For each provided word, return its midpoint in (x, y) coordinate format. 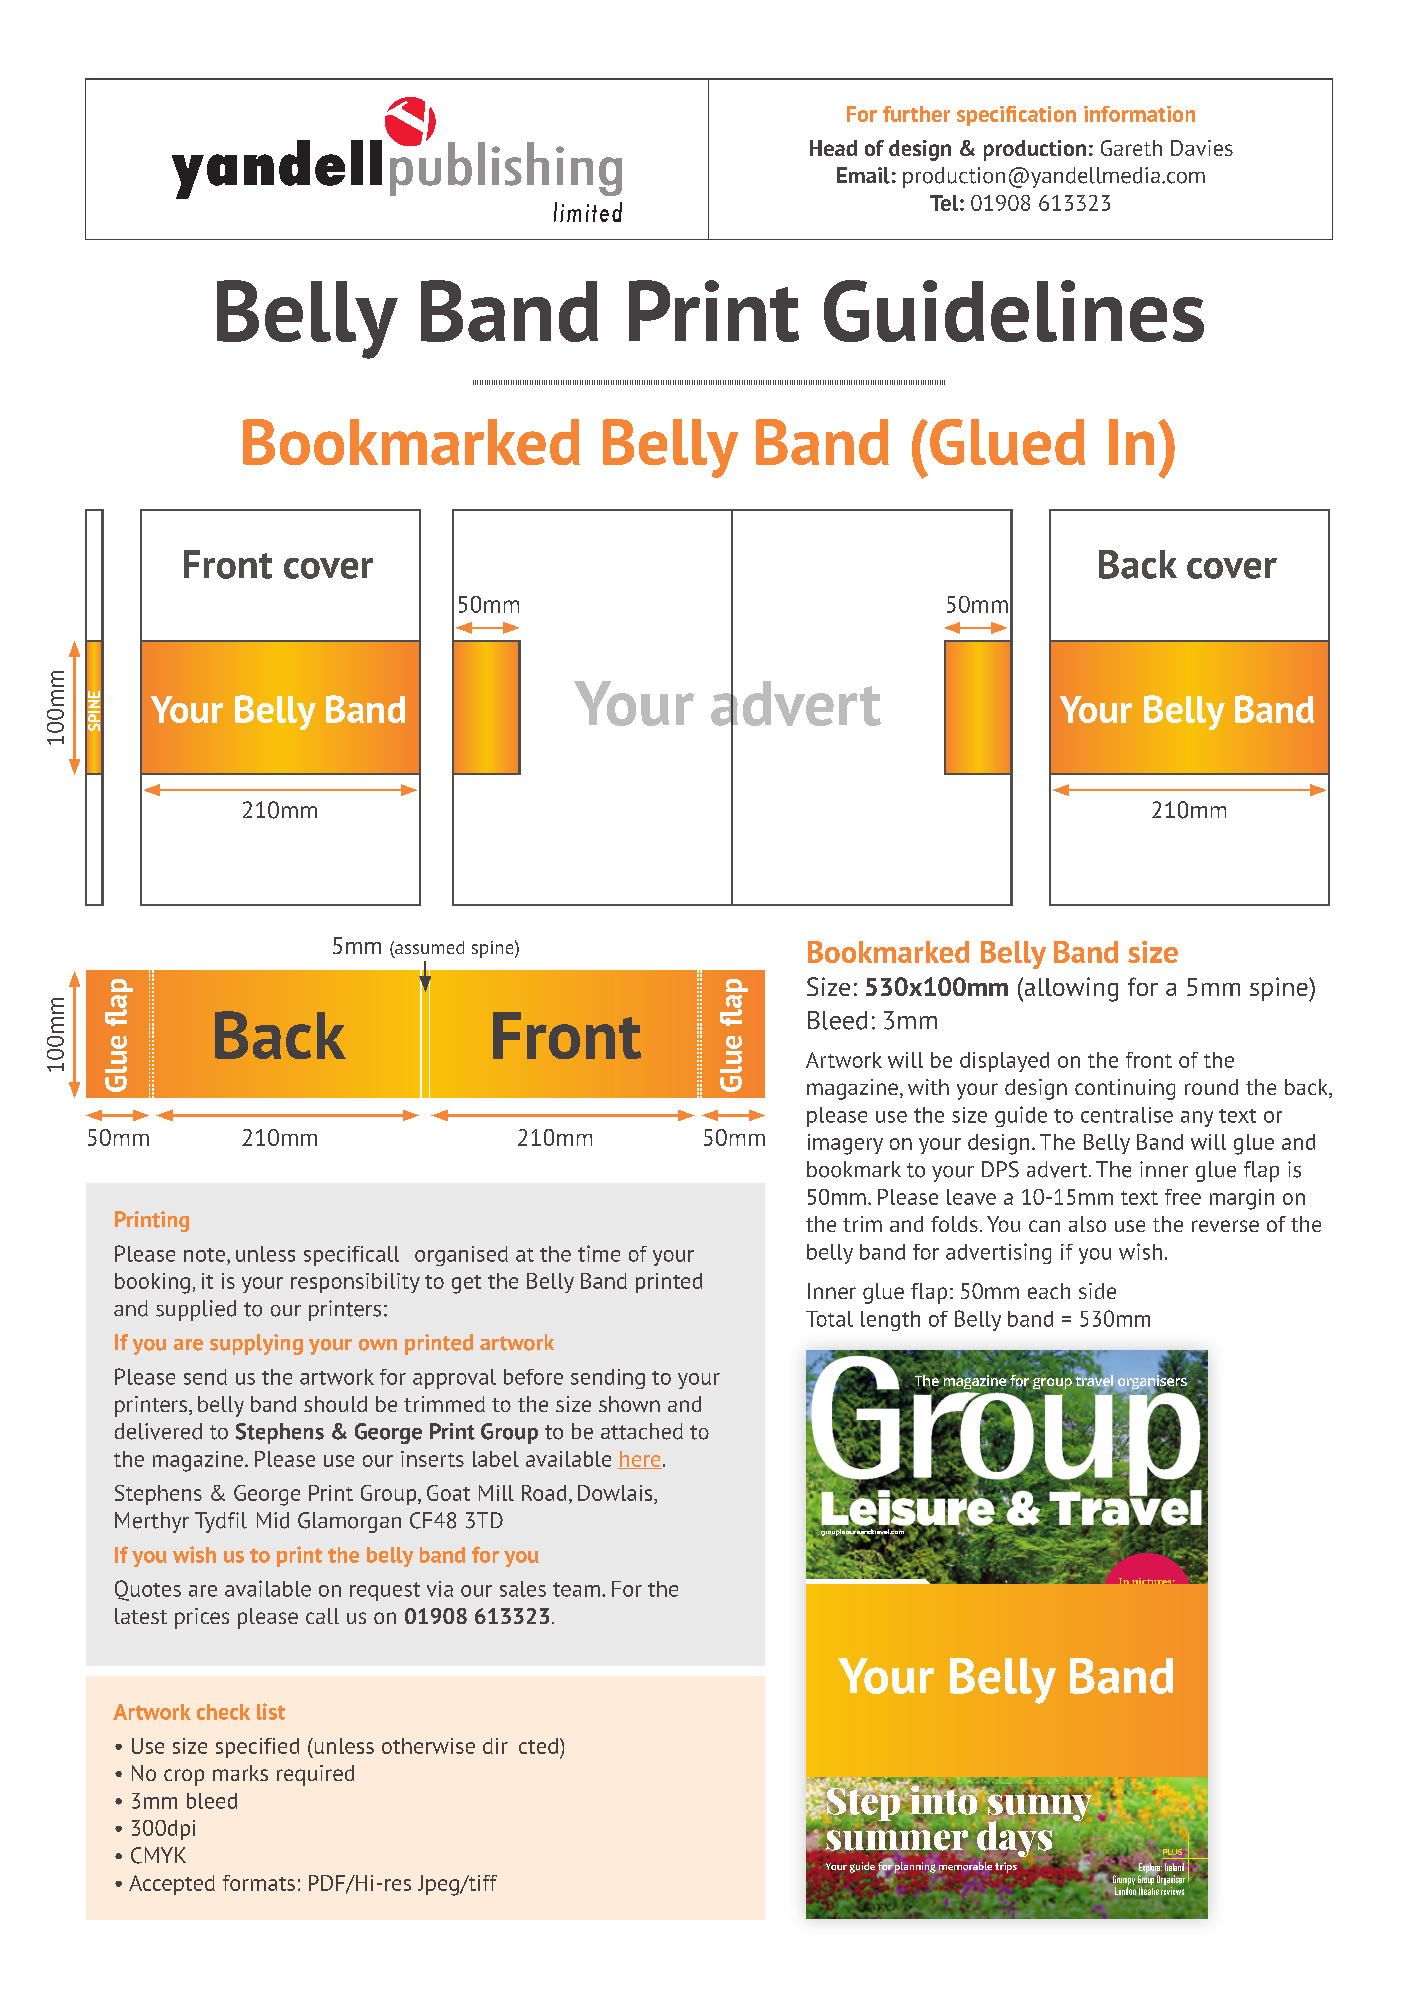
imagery (845, 1144)
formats (259, 1883)
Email (863, 175)
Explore (1150, 1869)
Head (833, 148)
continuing (1125, 1089)
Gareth (1131, 148)
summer (897, 1840)
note (204, 1255)
